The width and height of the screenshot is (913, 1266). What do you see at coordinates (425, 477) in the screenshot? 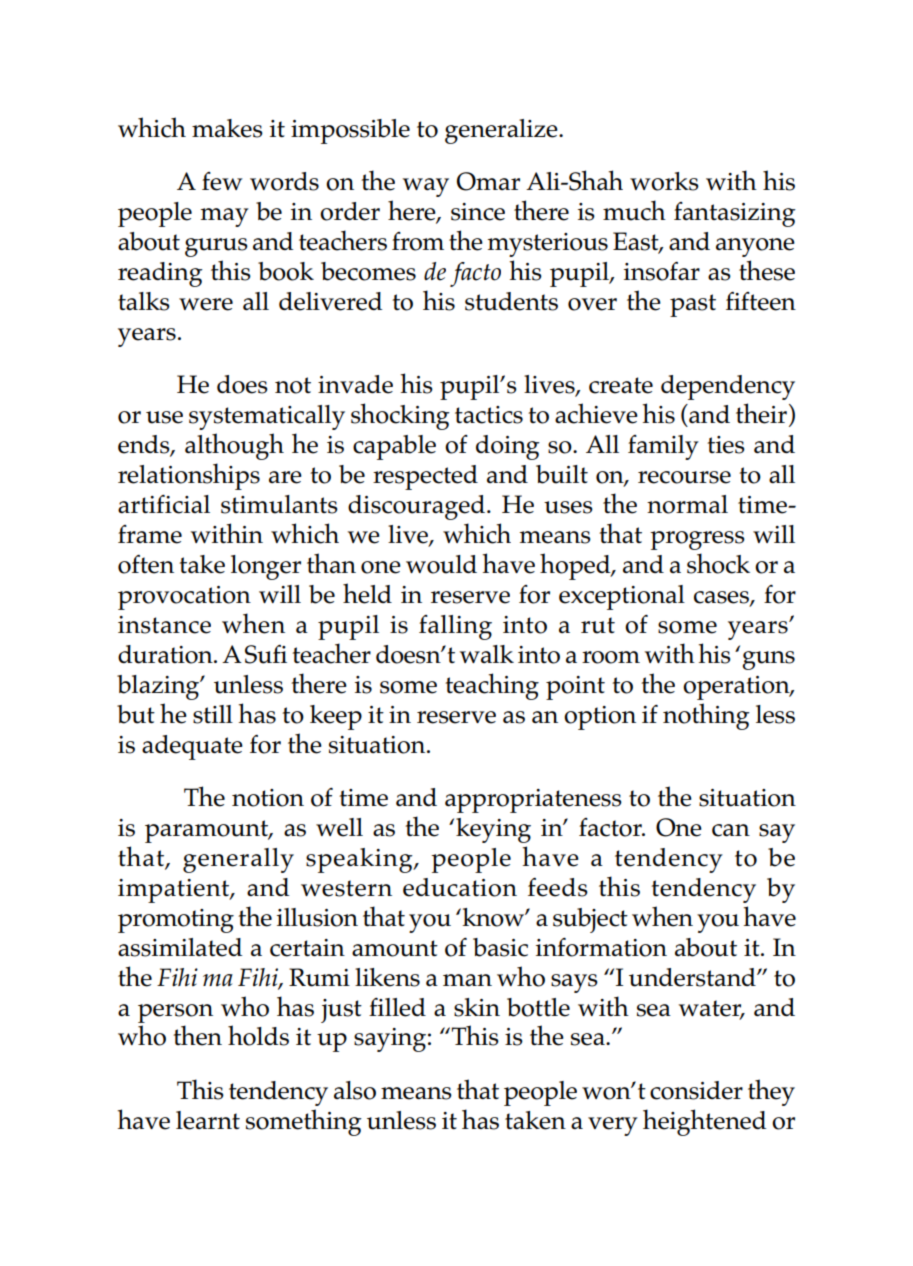
I see `respected` at bounding box center [425, 477].
